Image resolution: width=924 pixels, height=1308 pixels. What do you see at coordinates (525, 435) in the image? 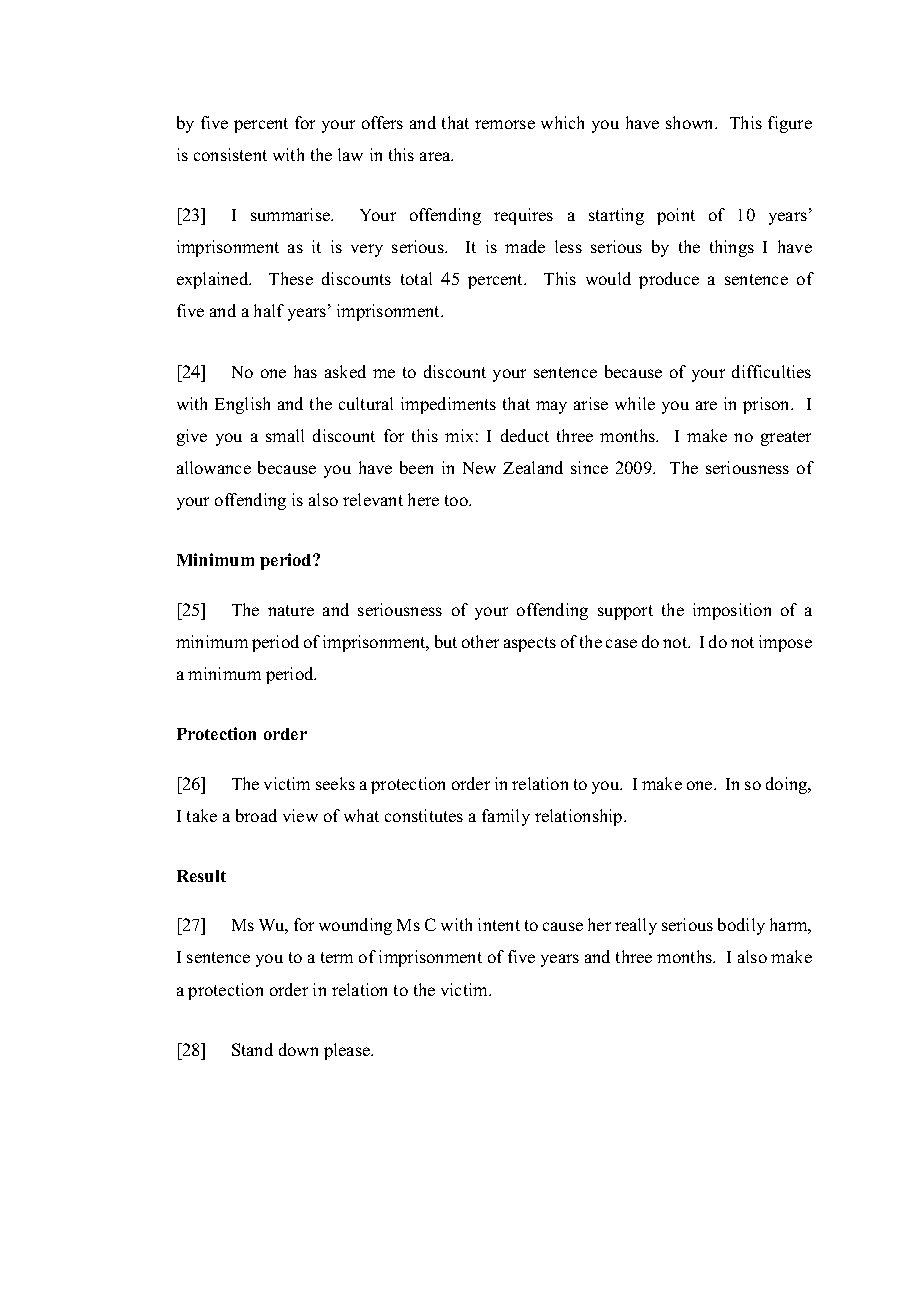
I see `deduct` at bounding box center [525, 435].
